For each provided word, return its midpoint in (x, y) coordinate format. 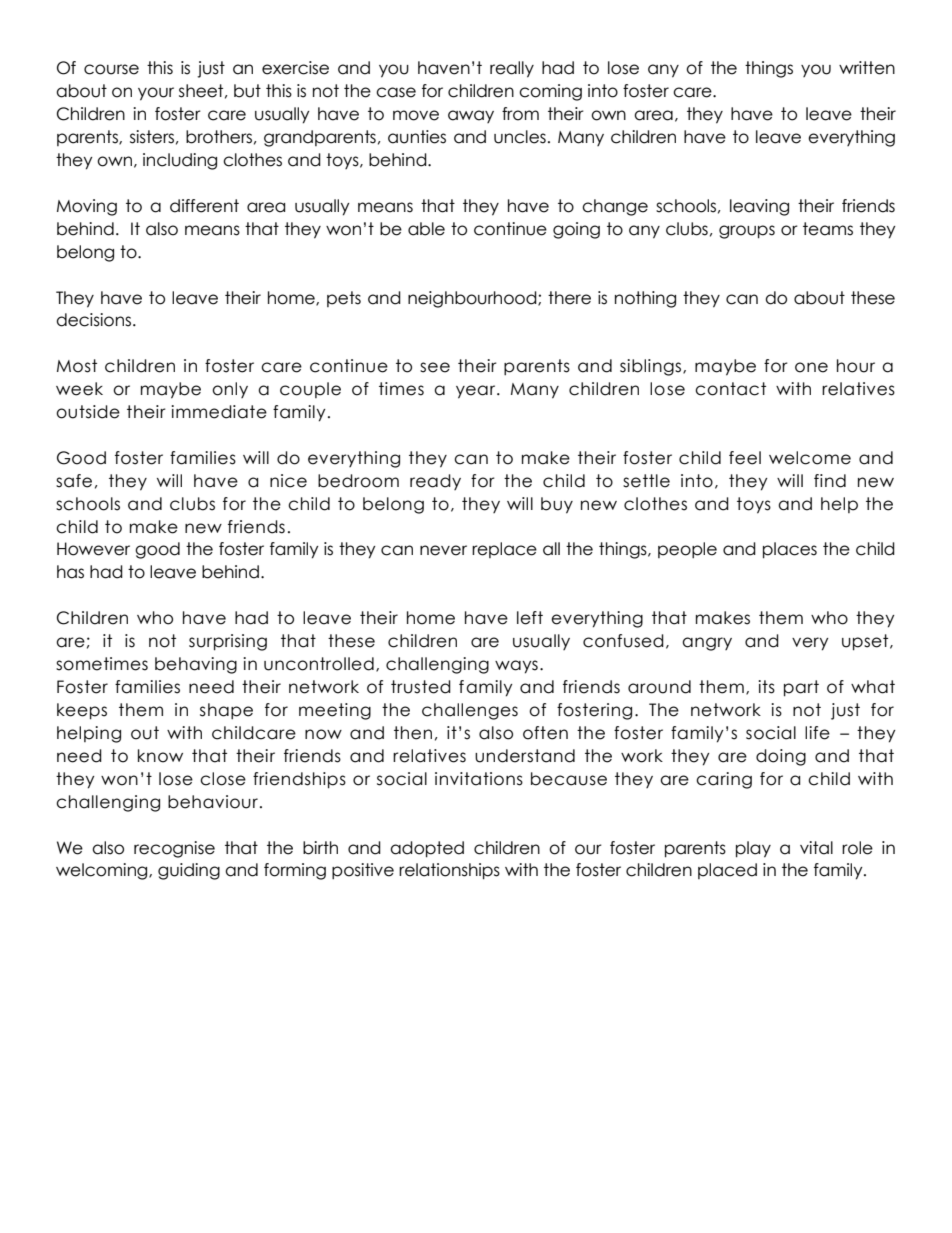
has (70, 572)
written (867, 68)
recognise (174, 849)
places (790, 550)
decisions (95, 320)
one (811, 367)
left (530, 618)
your (156, 94)
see (435, 367)
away (471, 116)
